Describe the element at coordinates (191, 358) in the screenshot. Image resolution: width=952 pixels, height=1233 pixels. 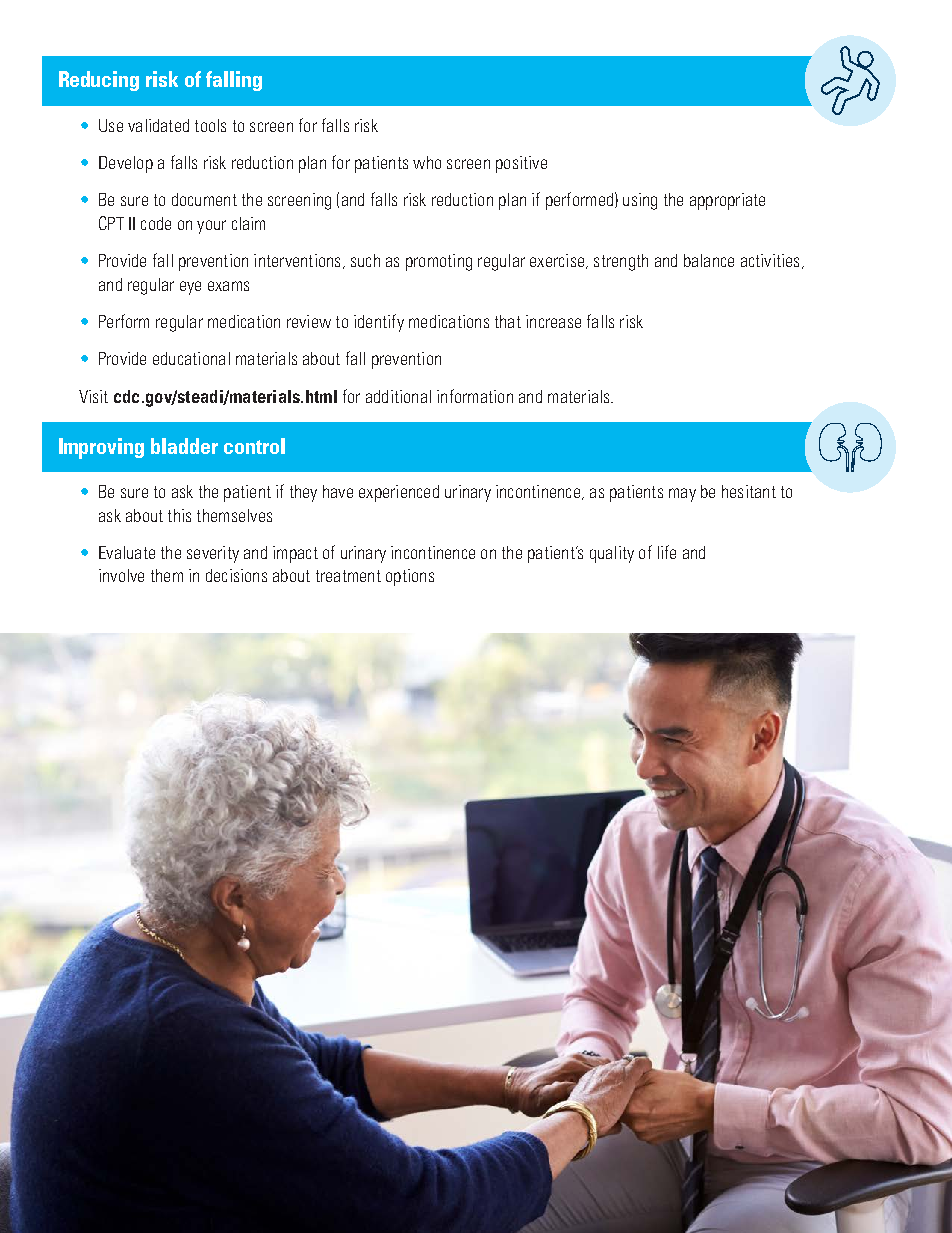
I see `educational` at that location.
